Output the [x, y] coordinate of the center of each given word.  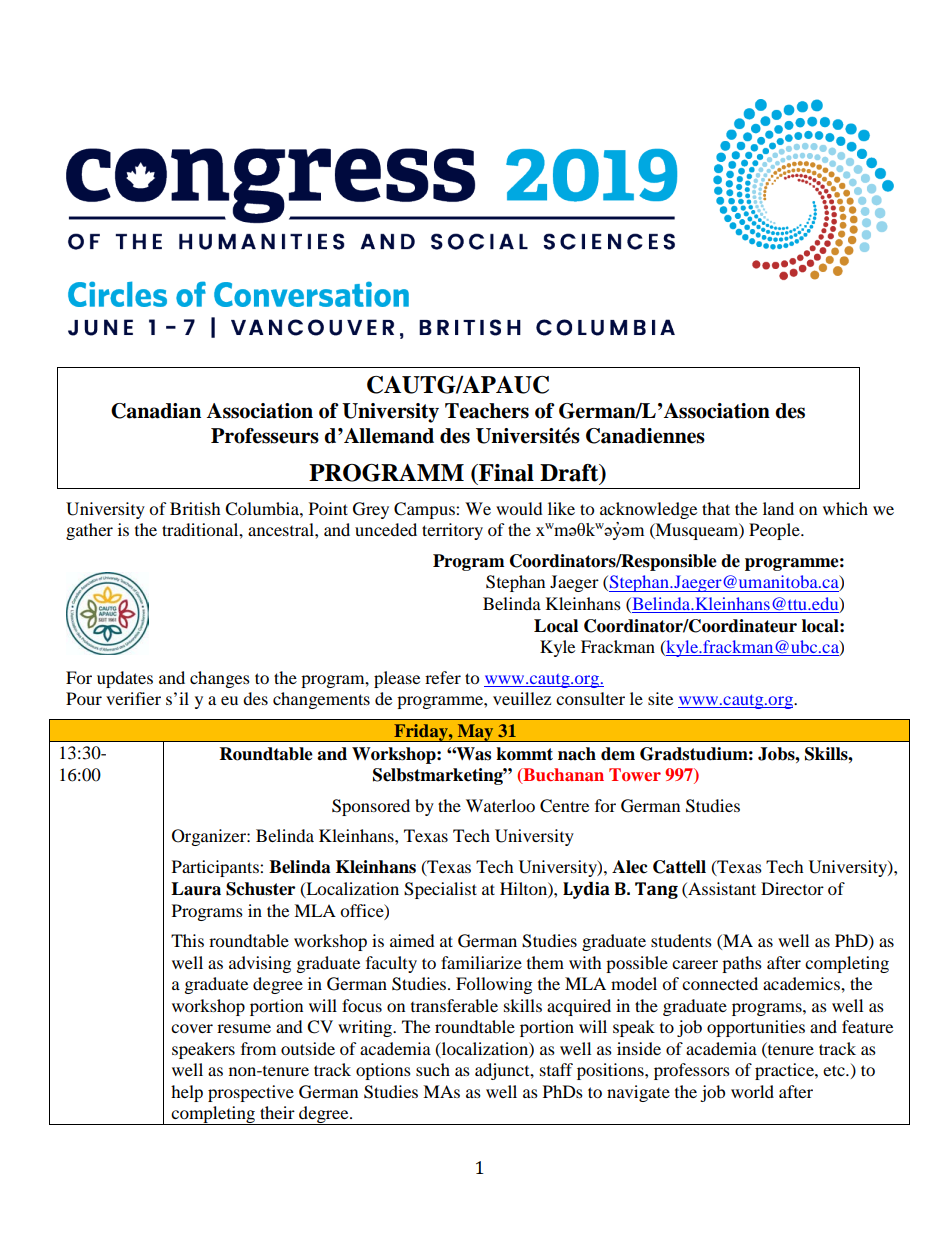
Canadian [156, 411]
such [433, 1069]
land [778, 508]
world [752, 1091]
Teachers [487, 411]
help [187, 1093]
